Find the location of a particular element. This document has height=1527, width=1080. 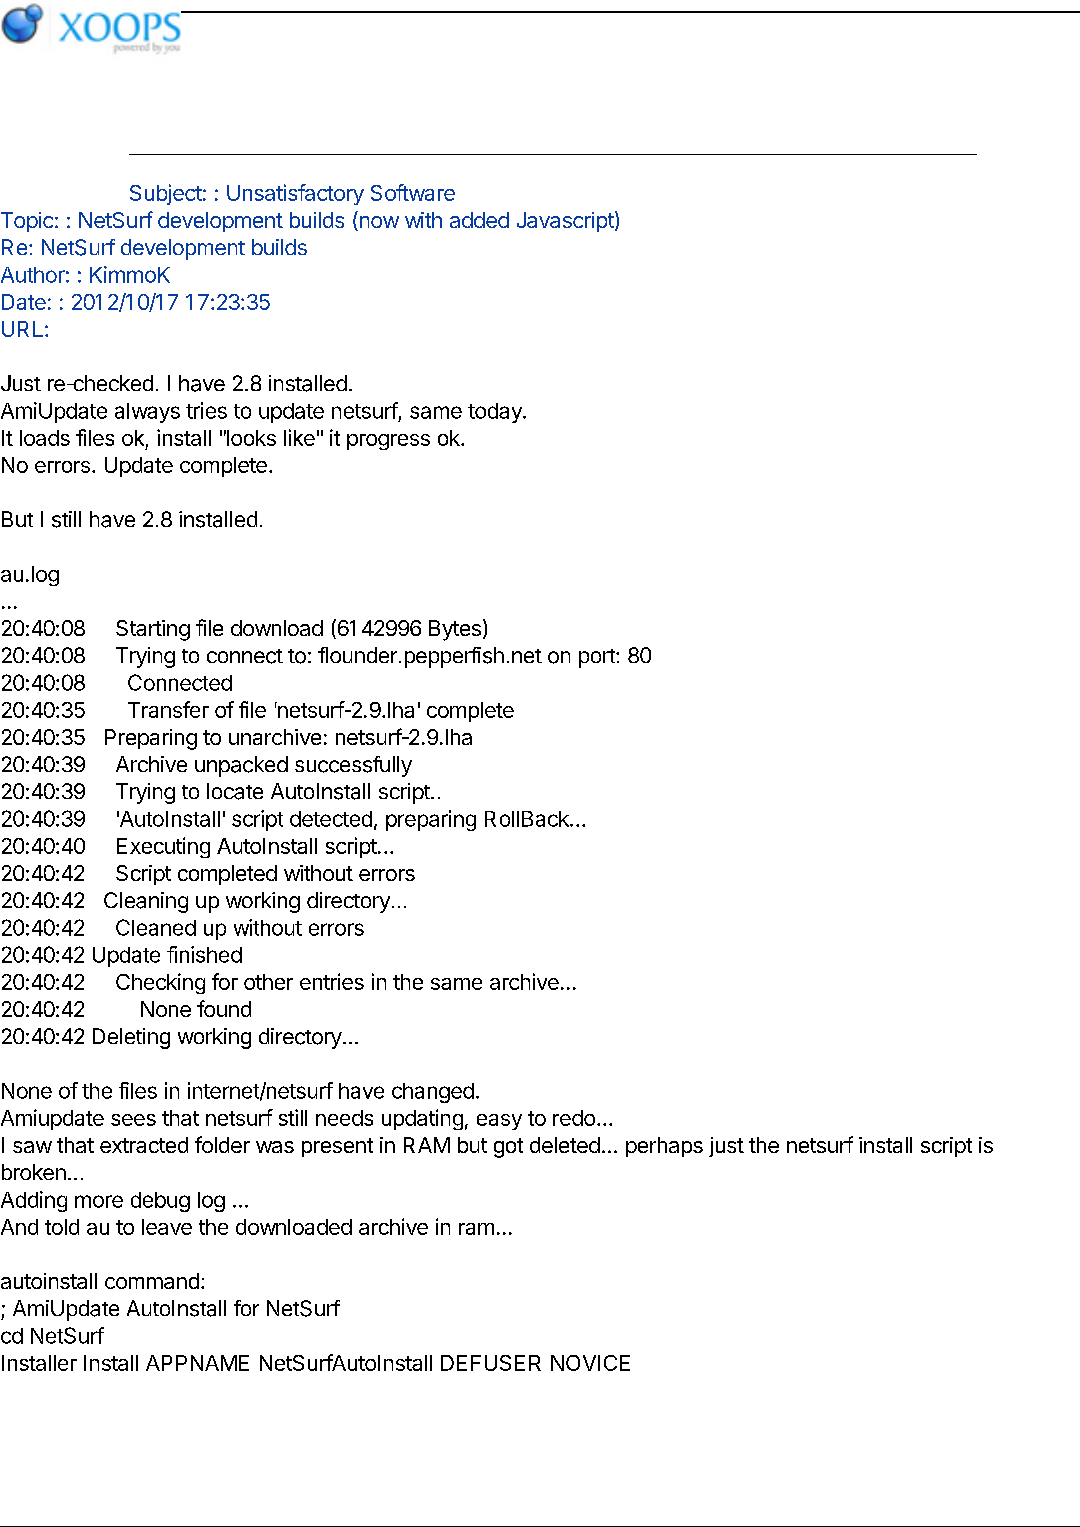

Checking is located at coordinates (160, 983).
